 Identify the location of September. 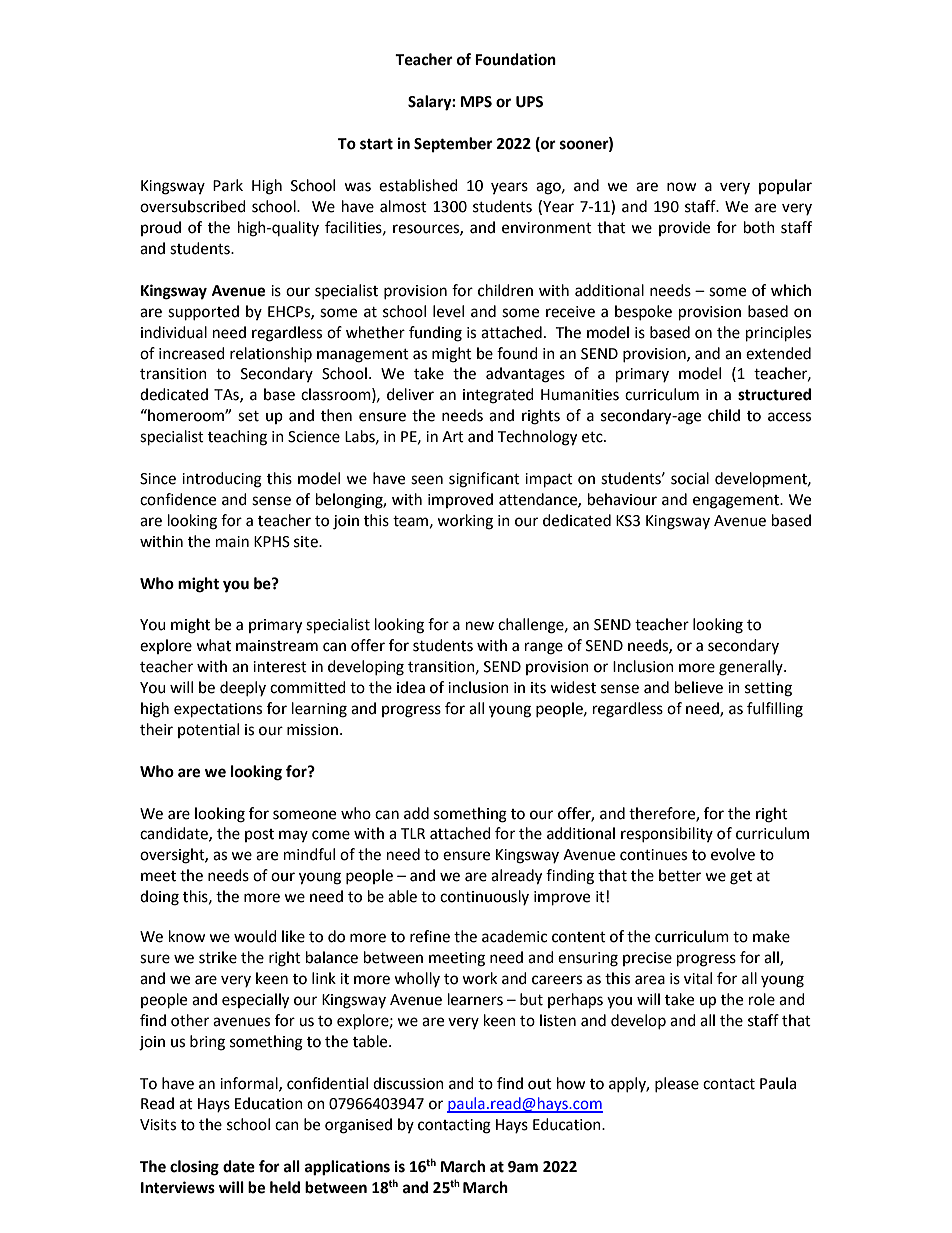
(453, 145).
